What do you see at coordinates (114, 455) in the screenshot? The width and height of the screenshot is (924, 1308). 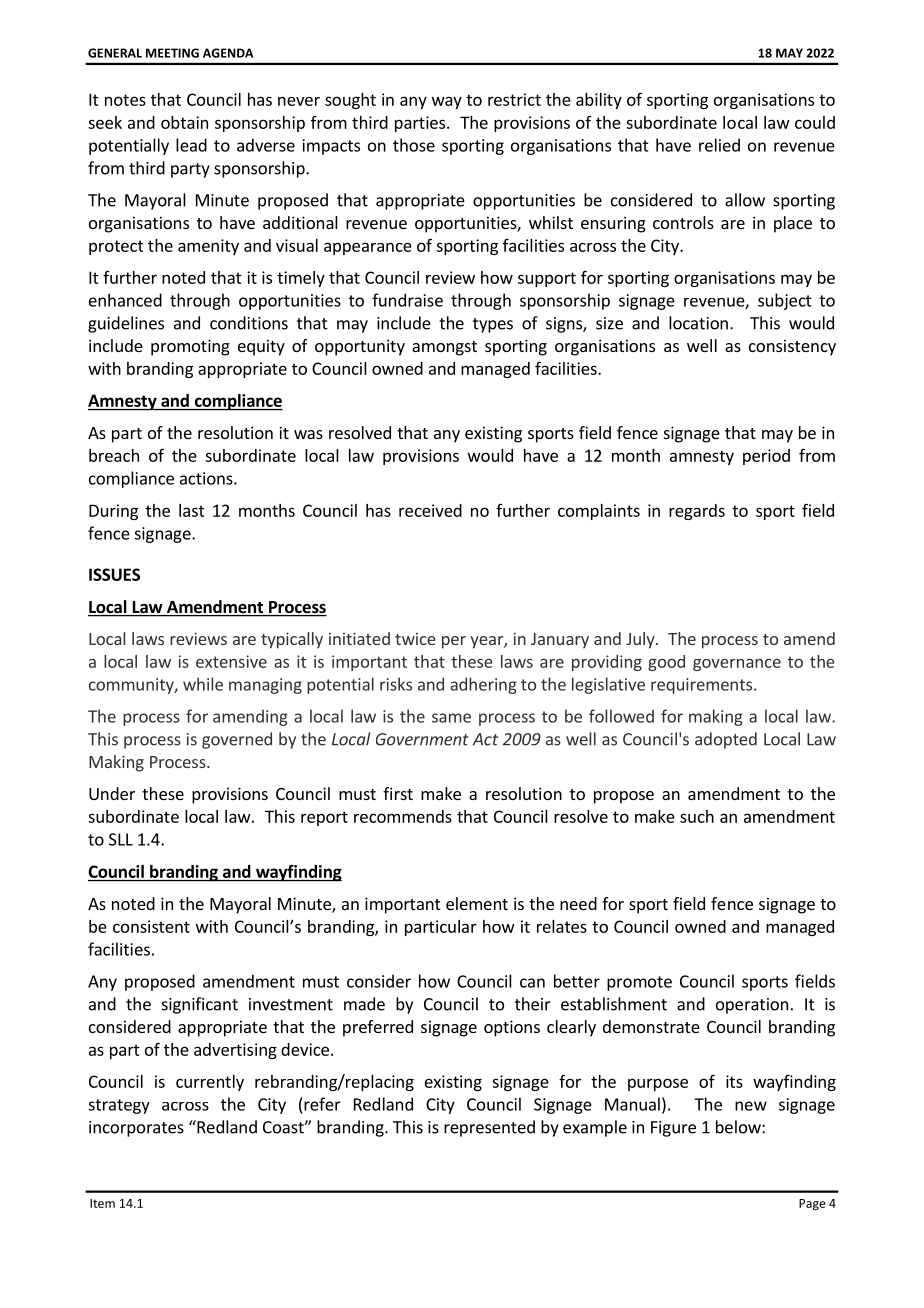 I see `breach` at bounding box center [114, 455].
